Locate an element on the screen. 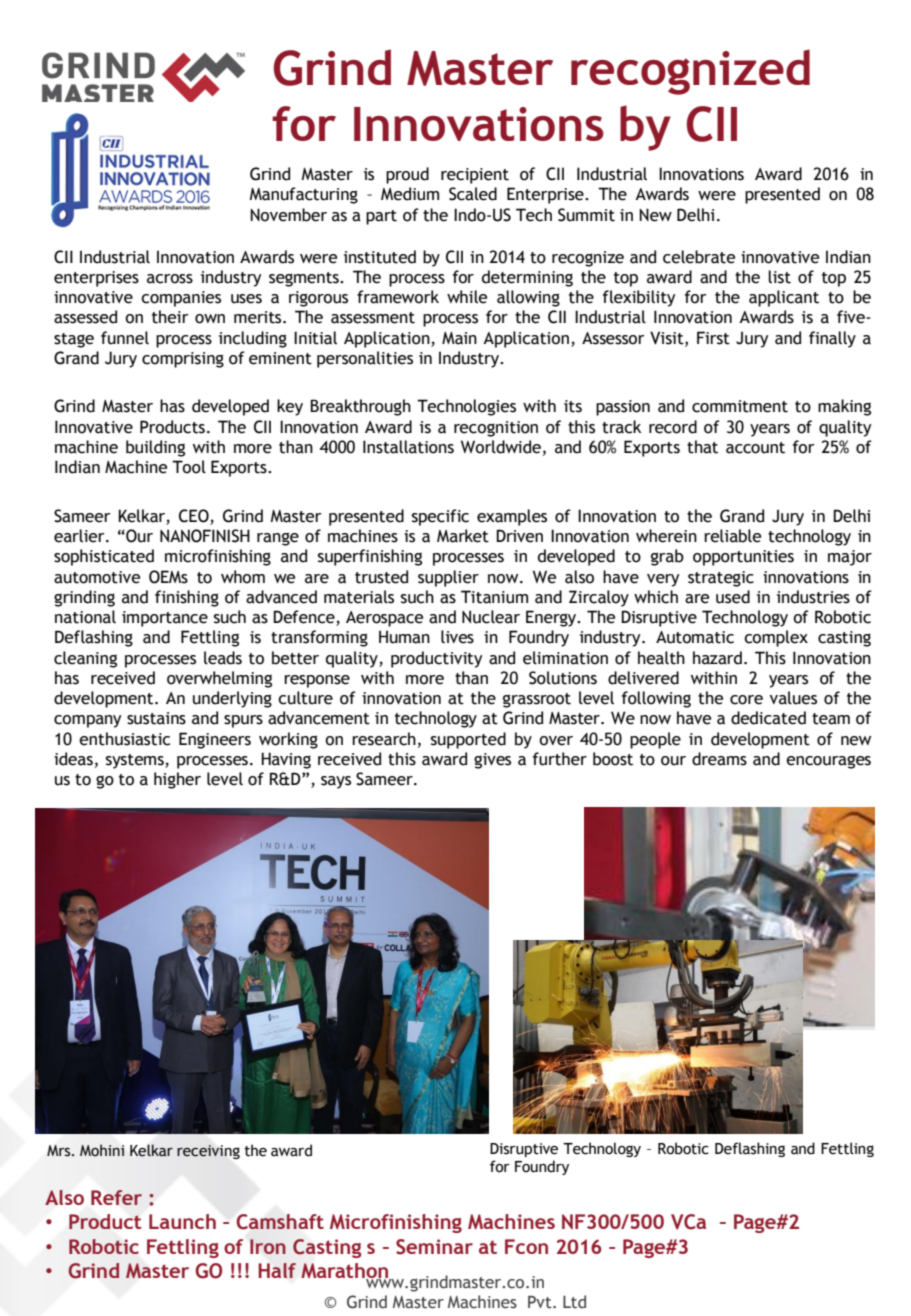 Image resolution: width=911 pixels, height=1316 pixels. sustains is located at coordinates (156, 718).
